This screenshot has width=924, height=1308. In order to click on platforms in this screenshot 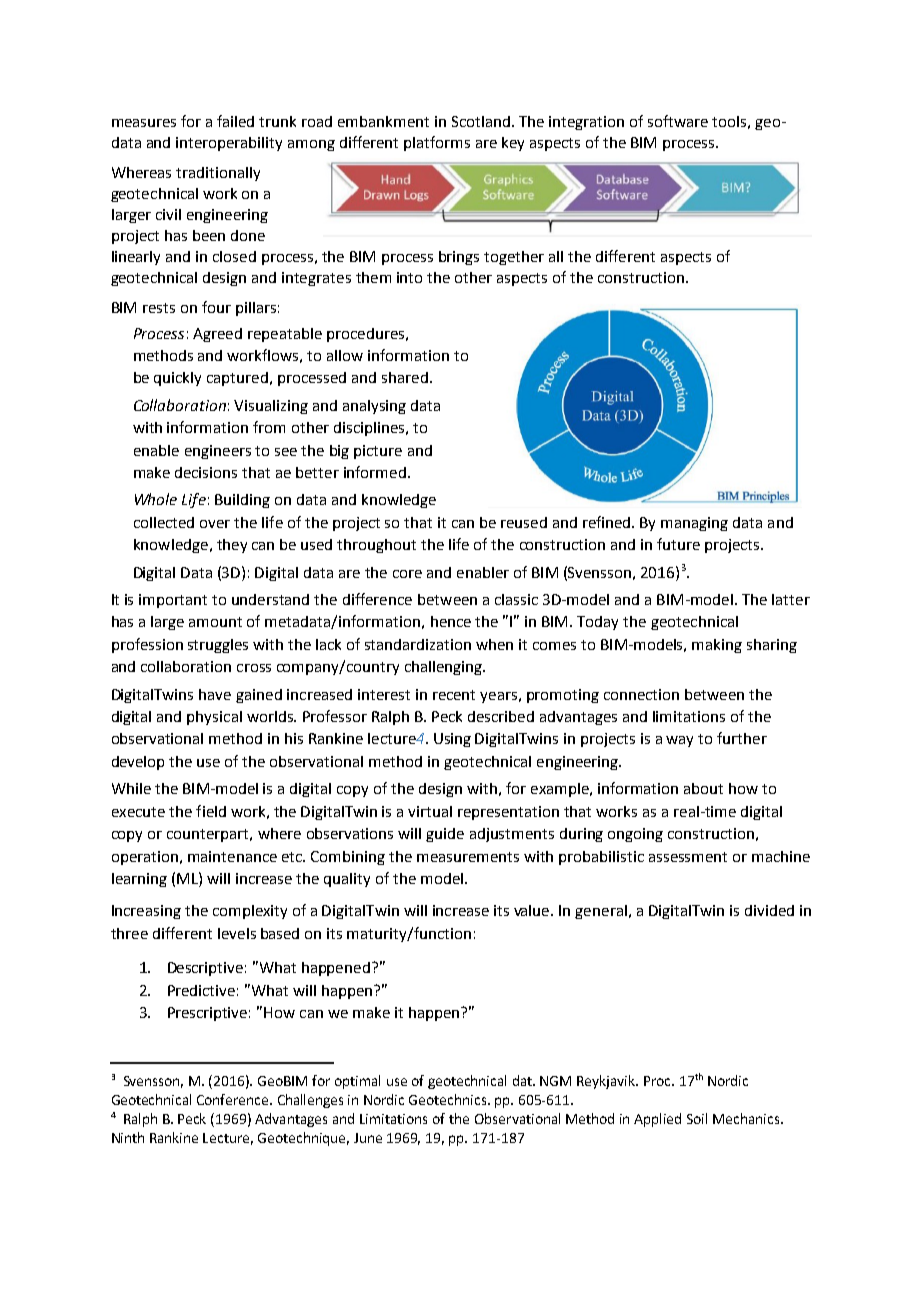, I will do `click(437, 143)`.
